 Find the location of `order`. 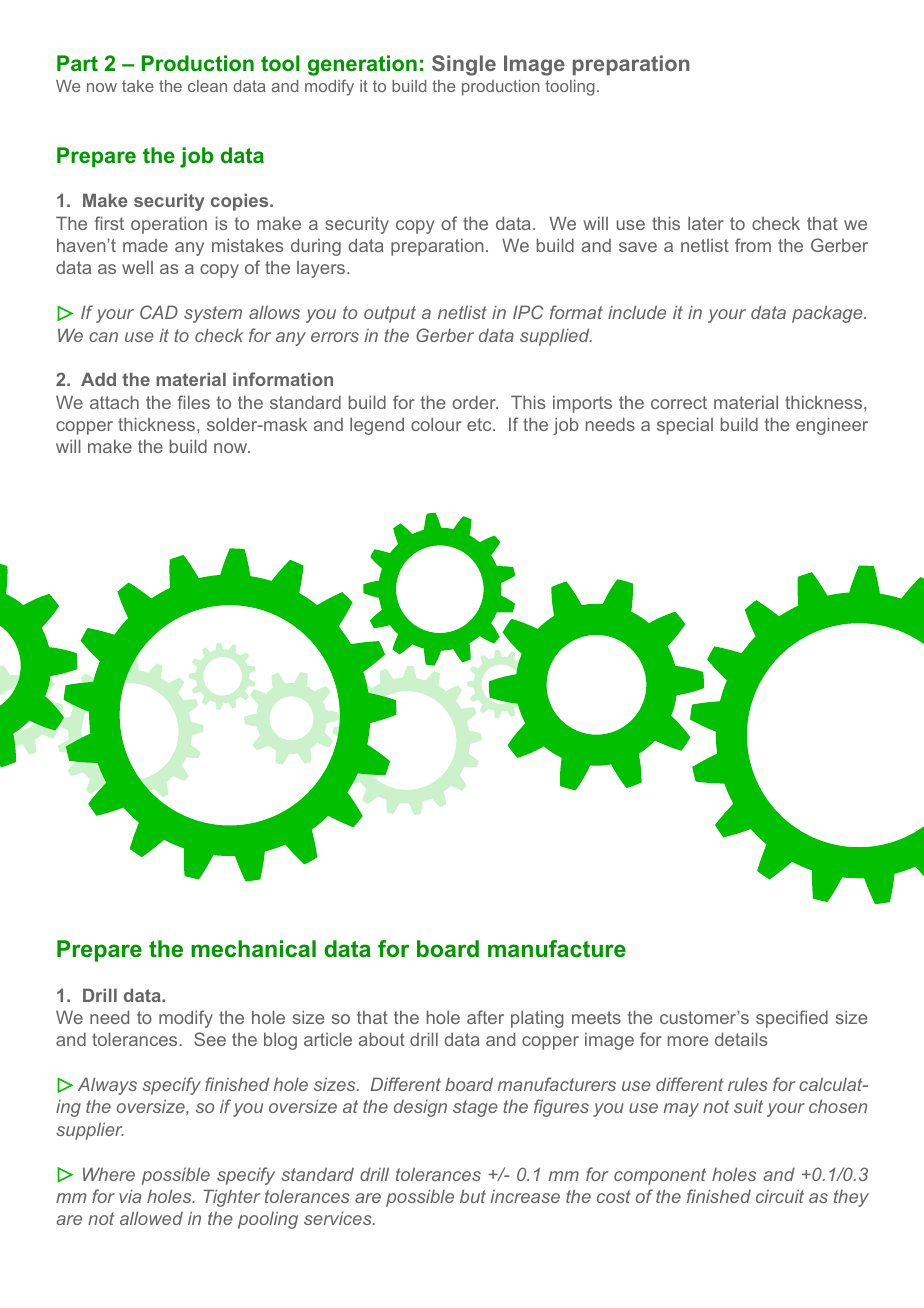

order is located at coordinates (475, 402).
